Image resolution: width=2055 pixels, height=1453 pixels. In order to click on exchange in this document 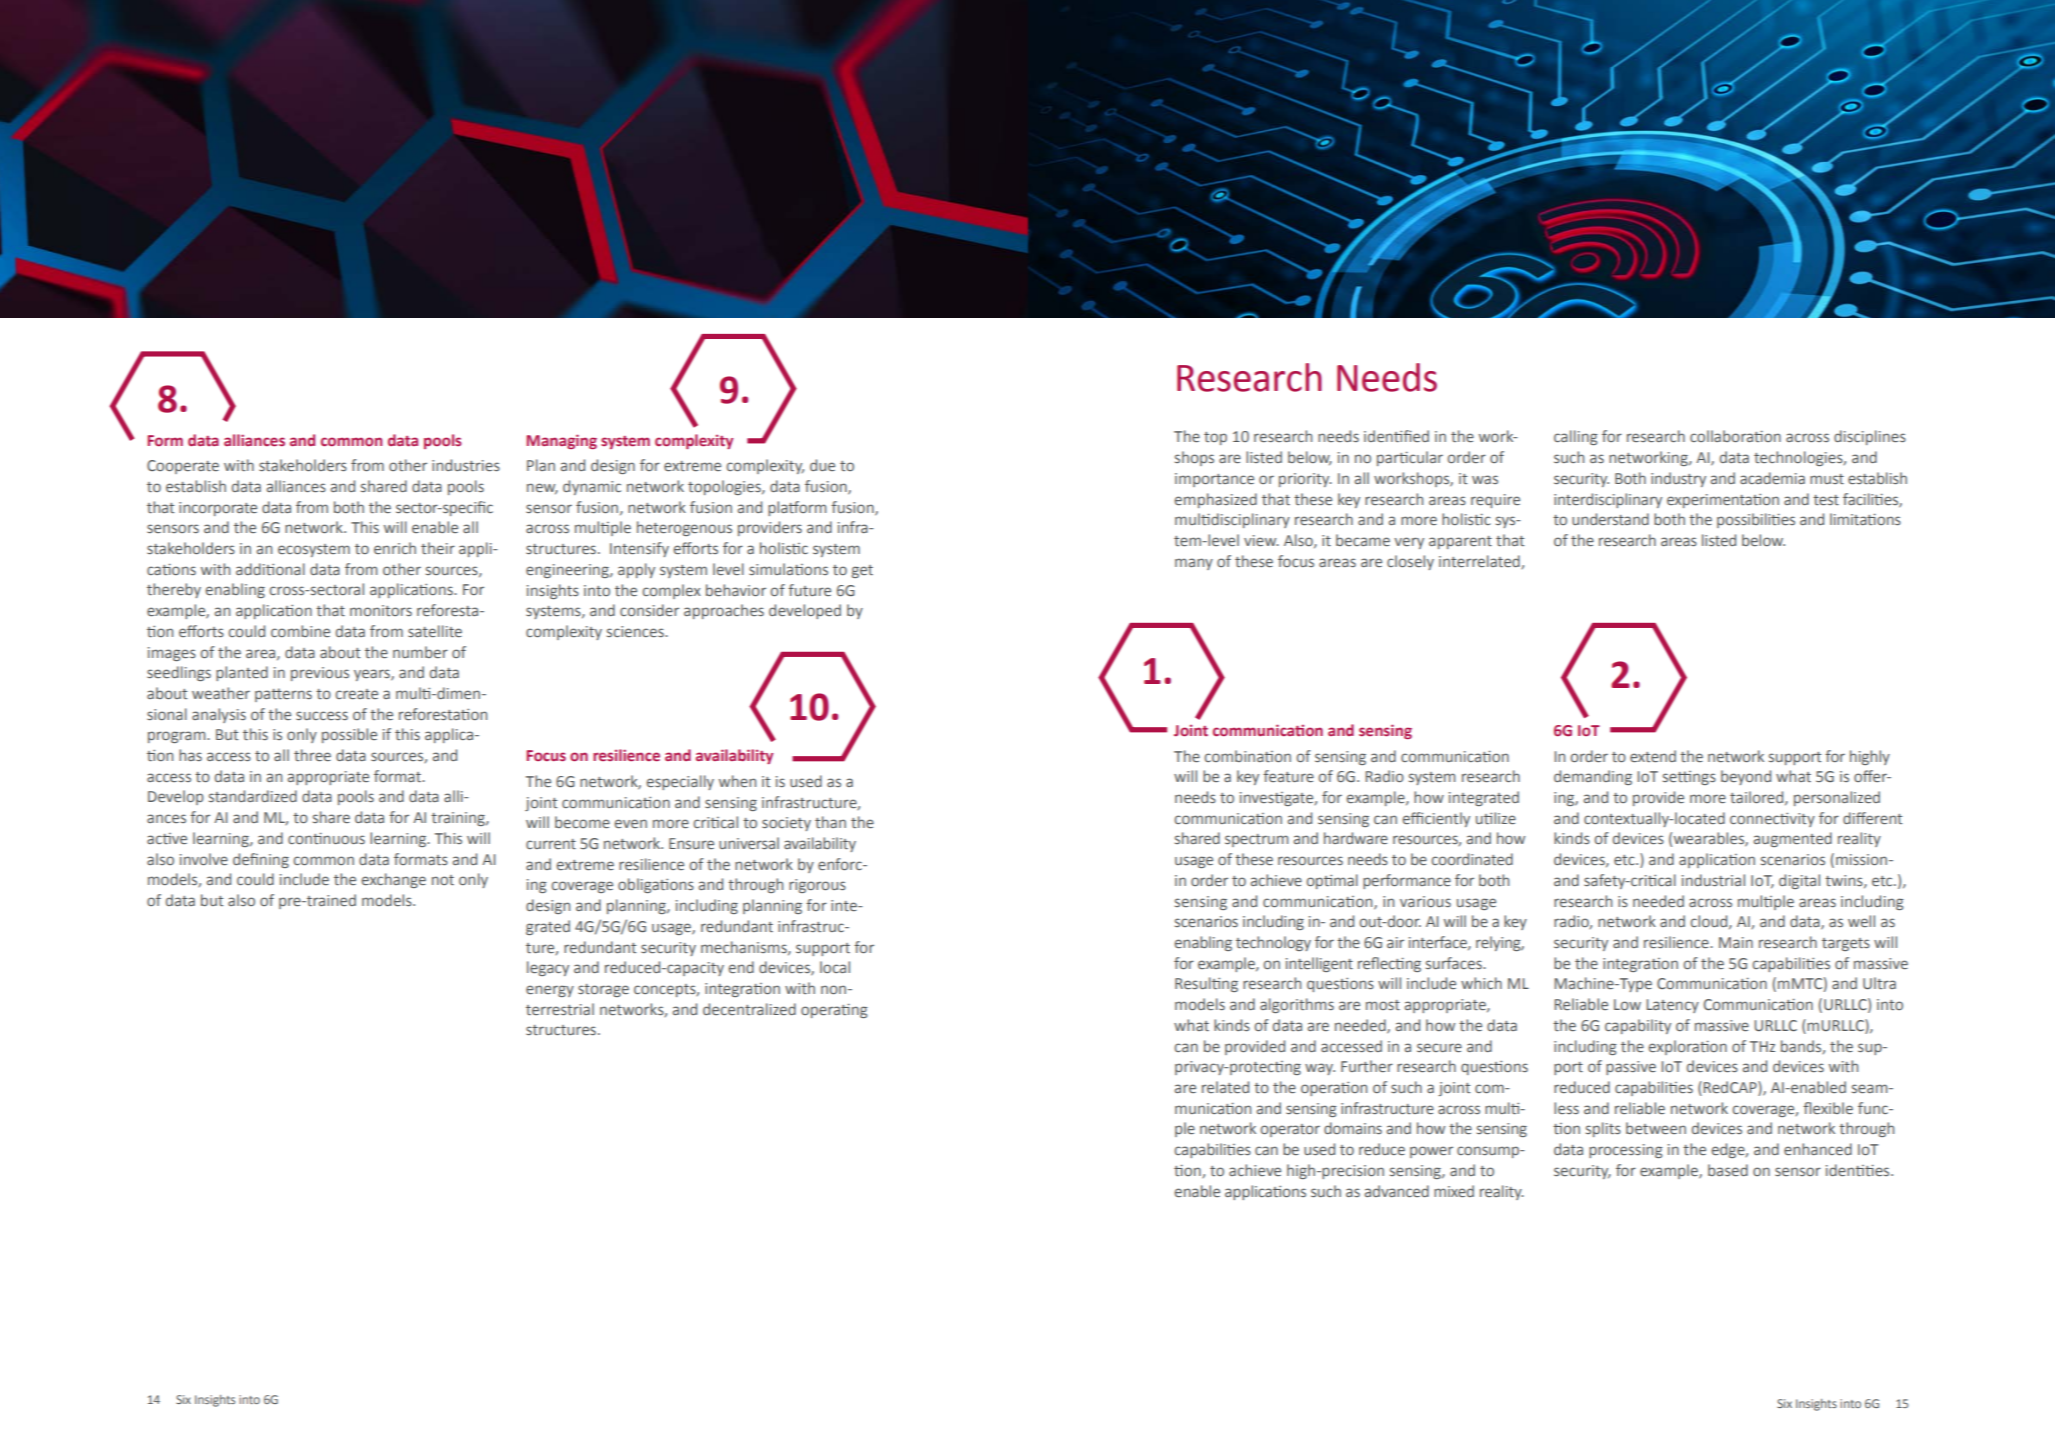, I will do `click(394, 880)`.
